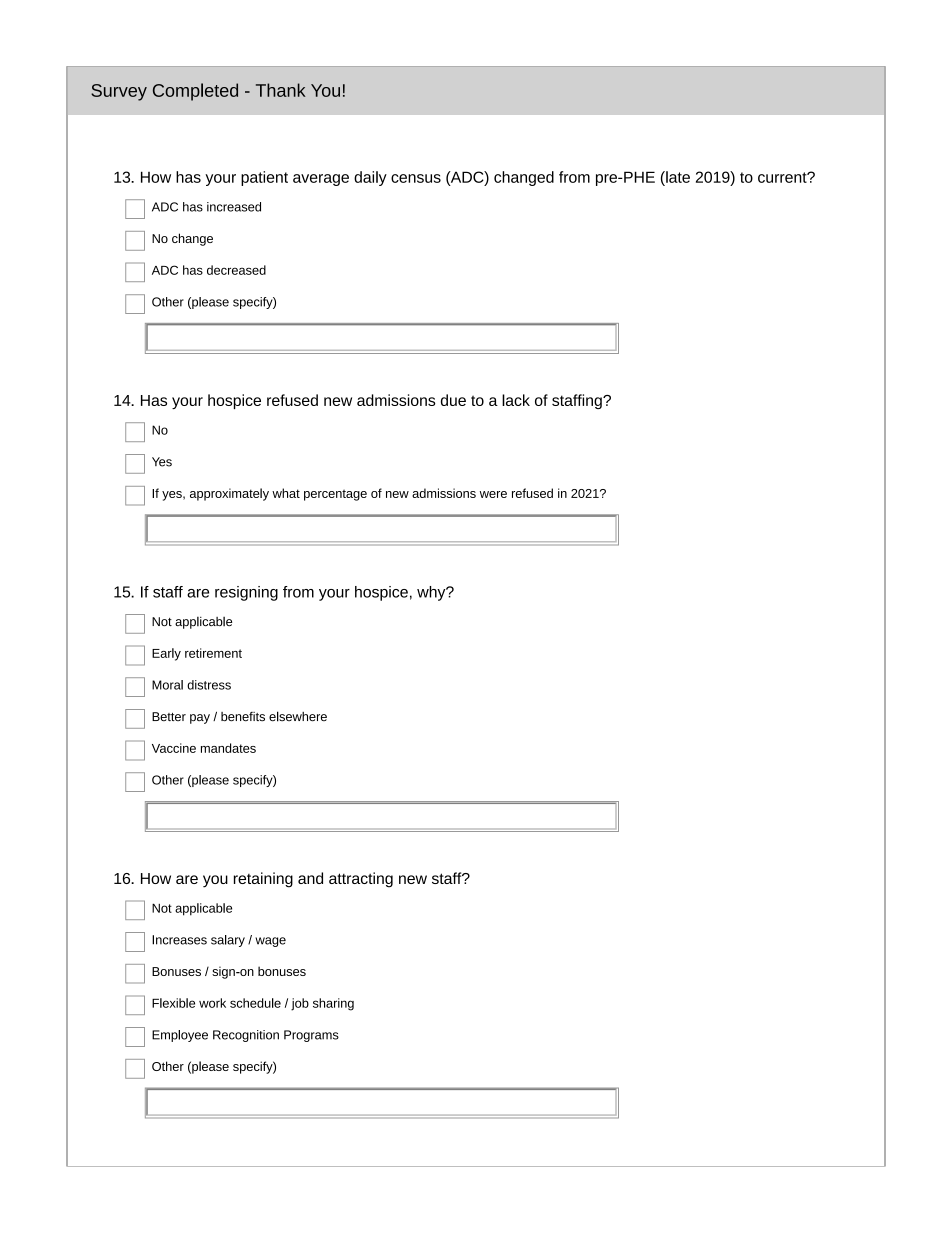 The height and width of the image is (1233, 952). I want to click on Flexible, so click(173, 1003).
